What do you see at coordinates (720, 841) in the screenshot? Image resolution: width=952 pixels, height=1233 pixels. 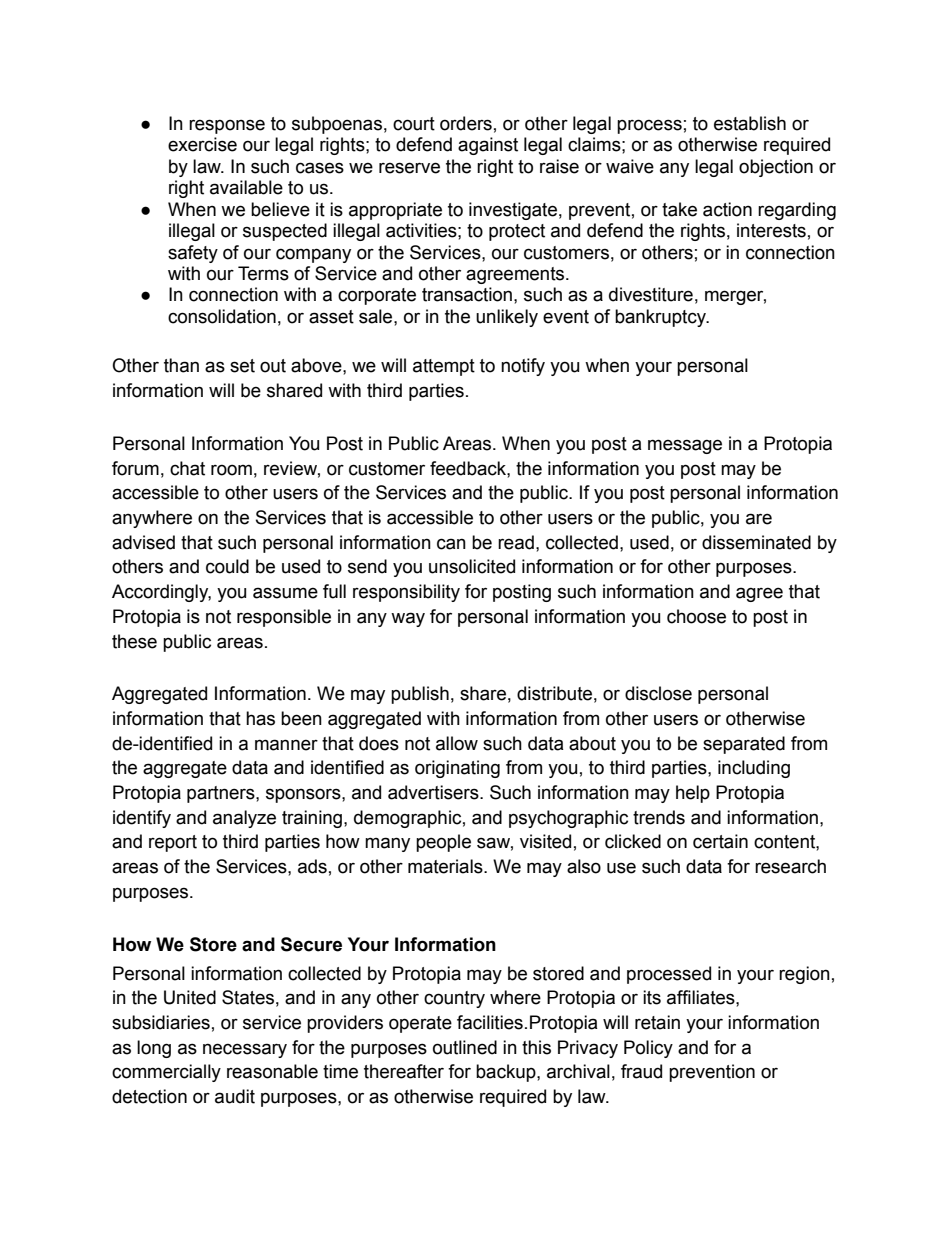 I see `certain` at bounding box center [720, 841].
